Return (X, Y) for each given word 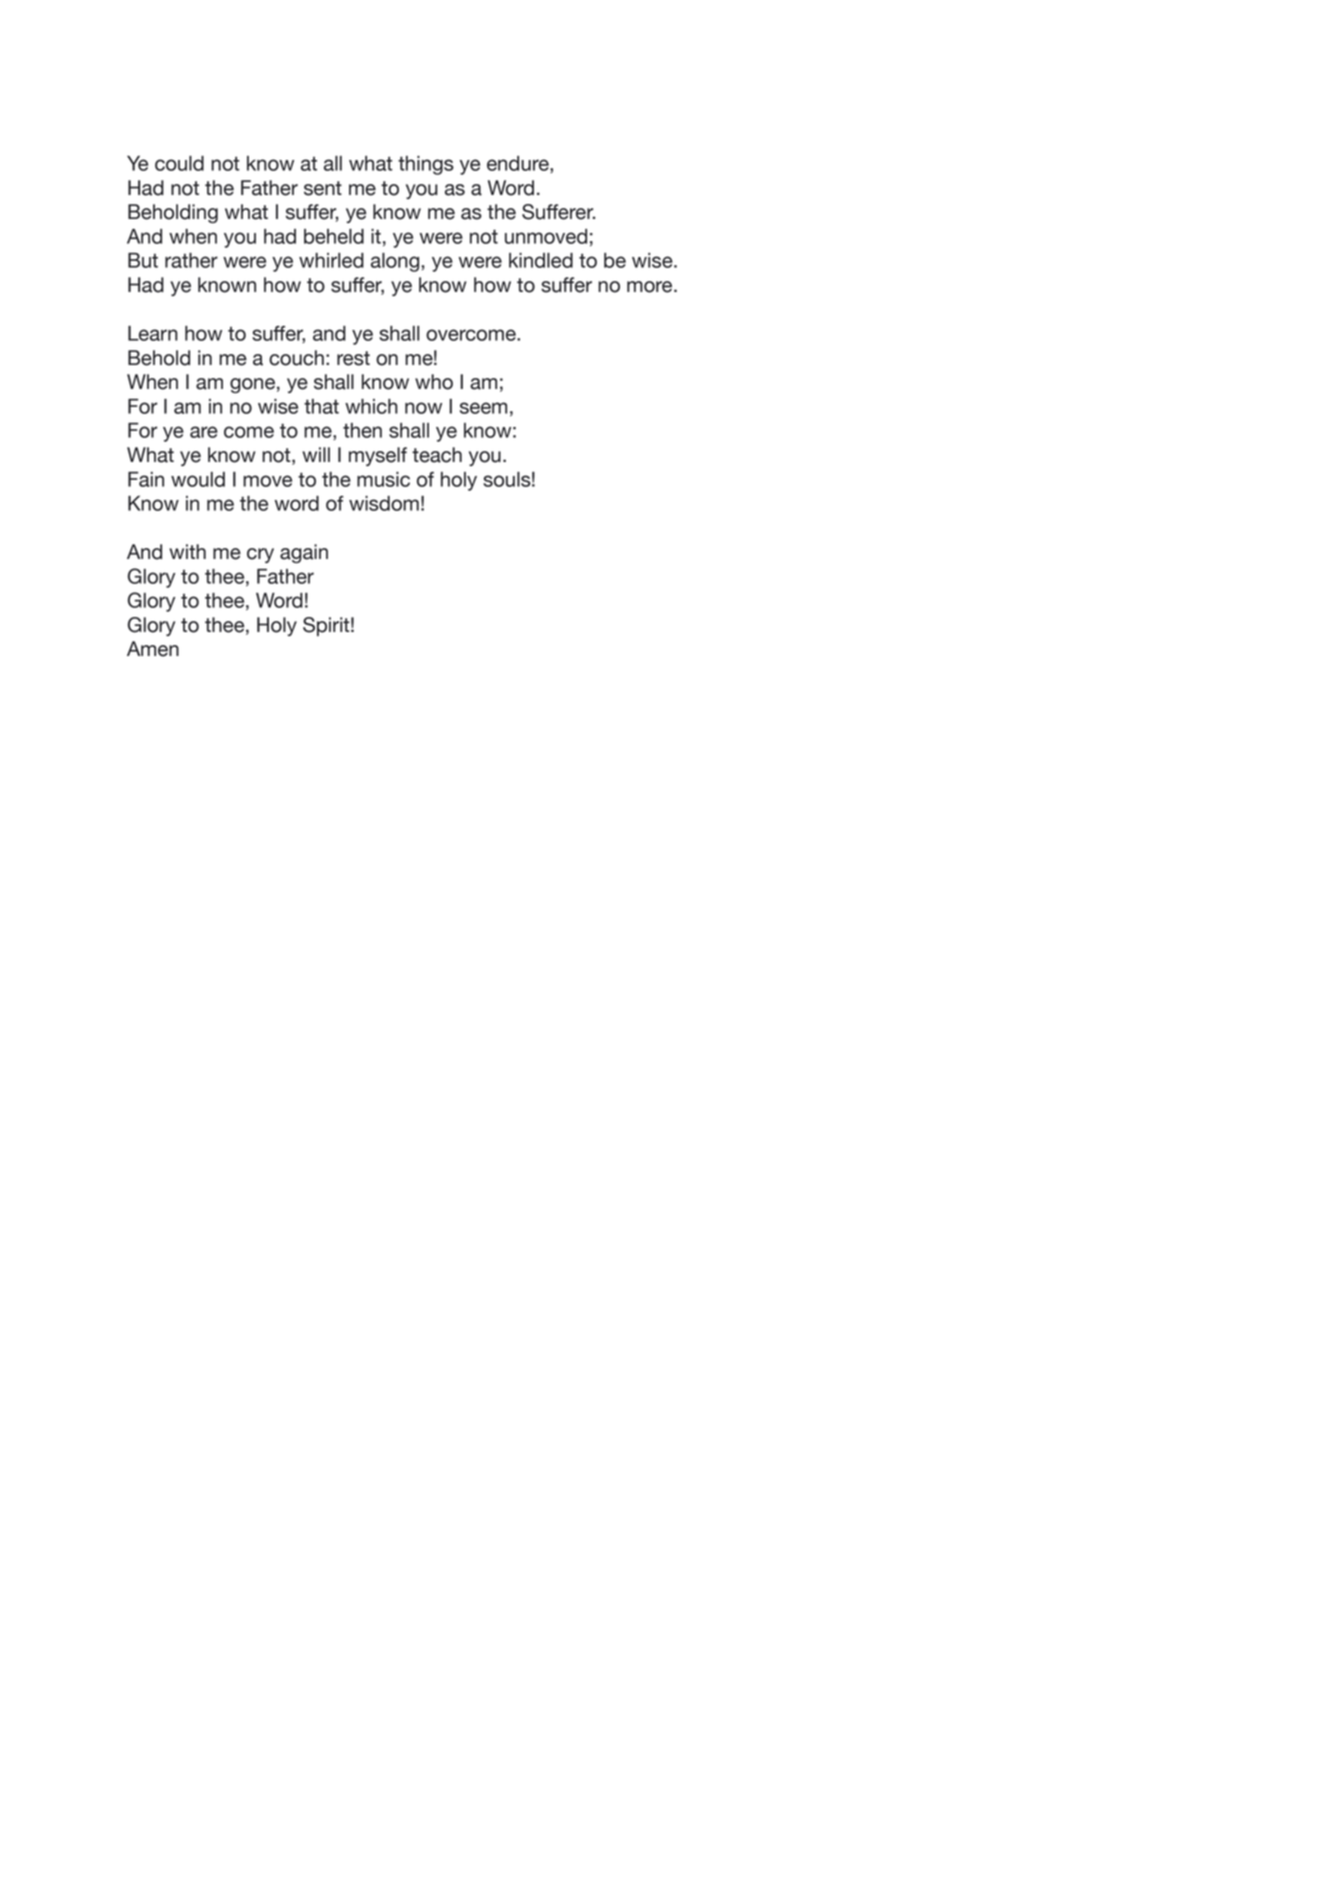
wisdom (384, 503)
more (651, 287)
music (383, 479)
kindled (541, 260)
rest (353, 358)
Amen (153, 649)
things (426, 165)
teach (437, 455)
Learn (153, 333)
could (179, 163)
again (304, 553)
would (198, 479)
